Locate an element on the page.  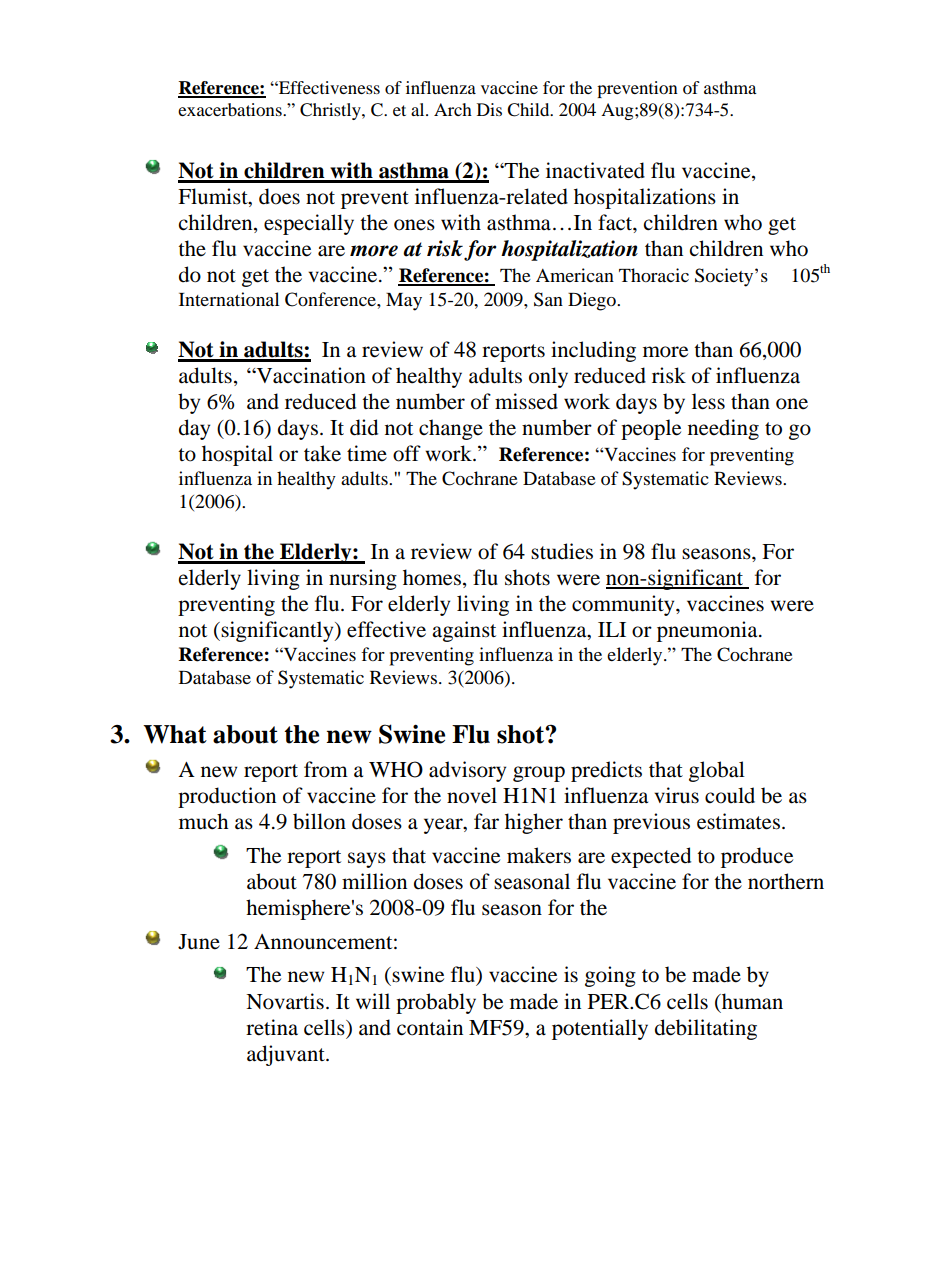
Dis is located at coordinates (489, 109).
